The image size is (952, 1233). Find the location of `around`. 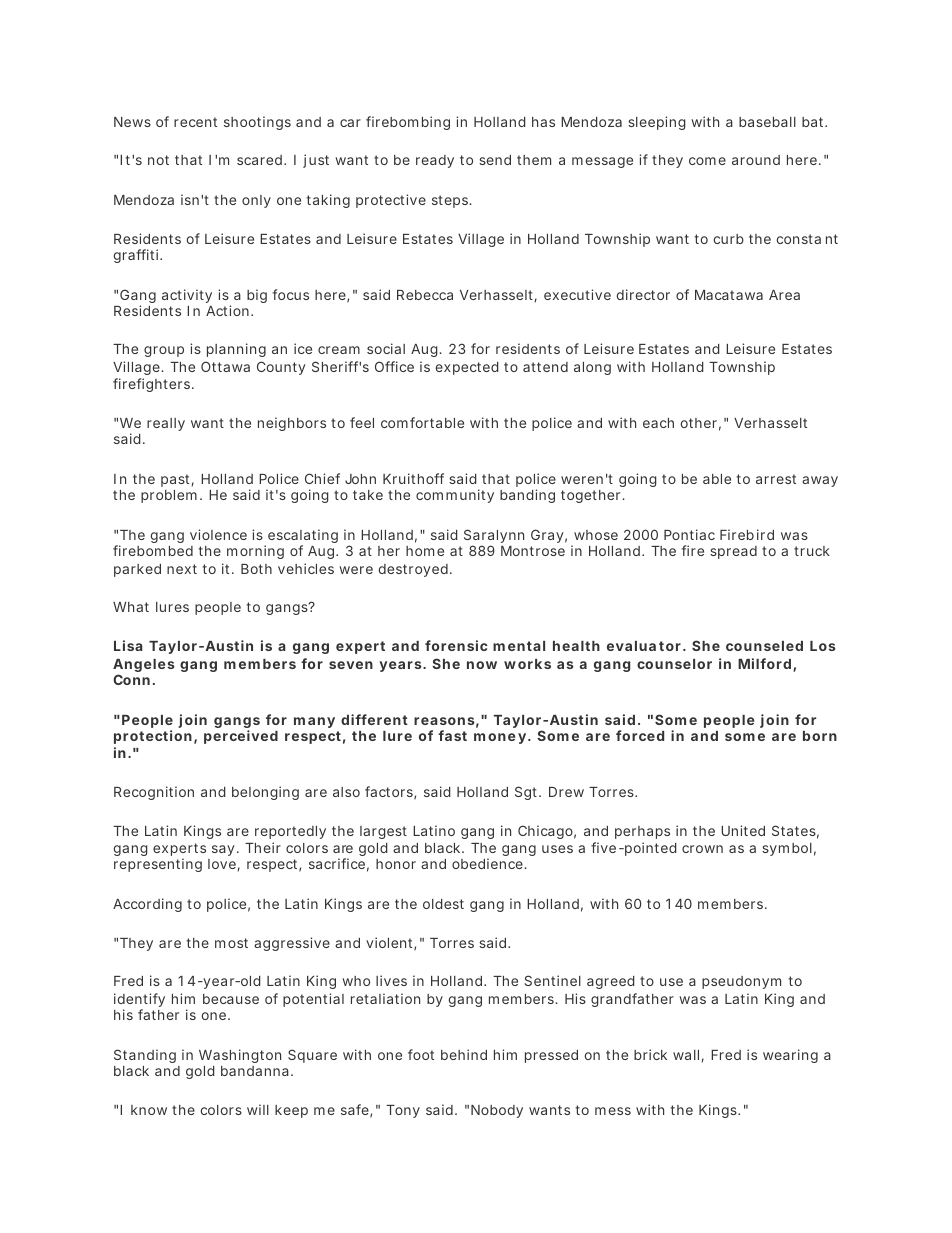

around is located at coordinates (756, 160).
